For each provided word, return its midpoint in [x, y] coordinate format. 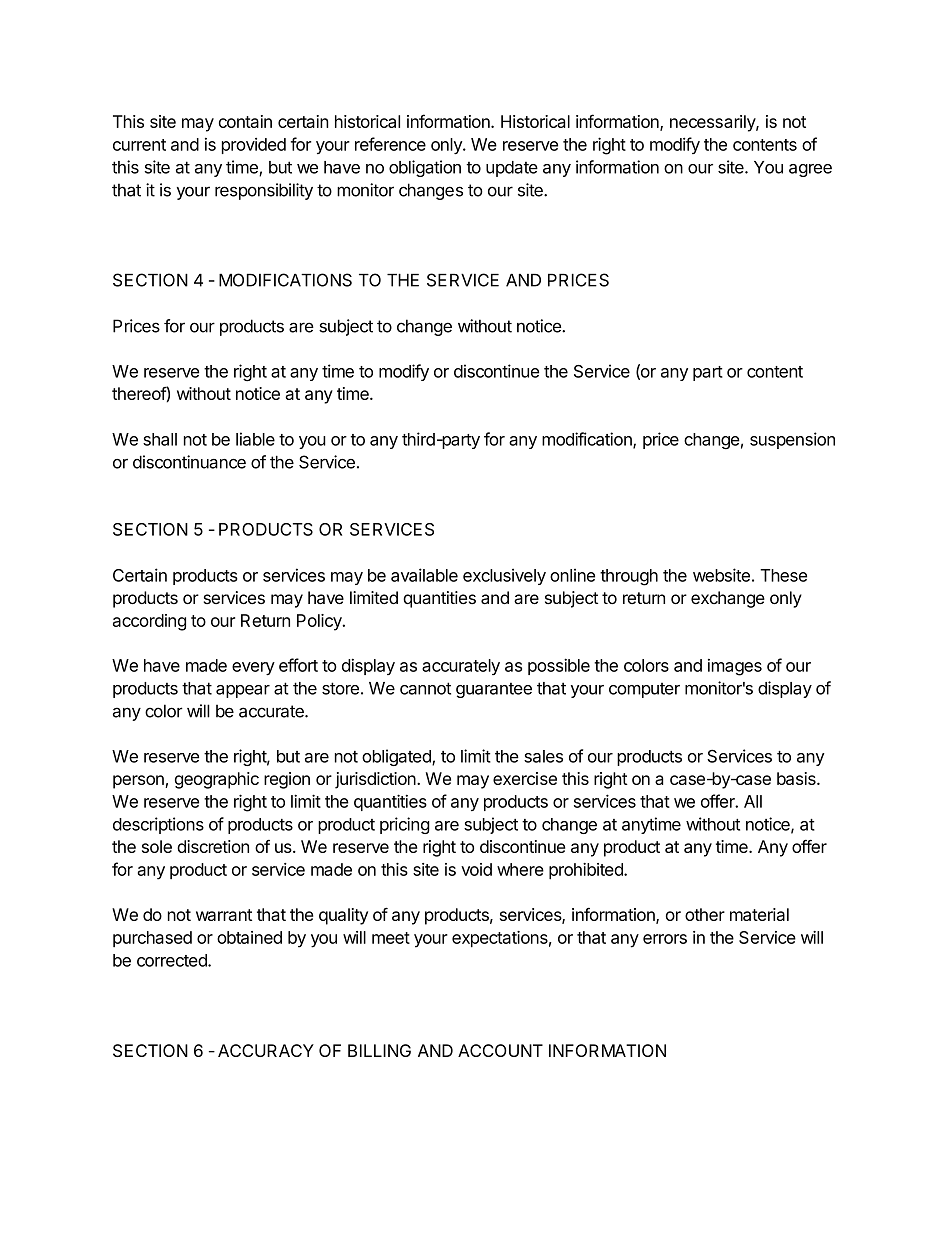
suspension [792, 440]
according [149, 622]
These [783, 575]
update [512, 169]
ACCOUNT [500, 1050]
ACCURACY [266, 1050]
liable [255, 439]
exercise [525, 778]
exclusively [504, 576]
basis [797, 778]
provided [254, 146]
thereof [139, 393]
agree [810, 170]
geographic [217, 780]
